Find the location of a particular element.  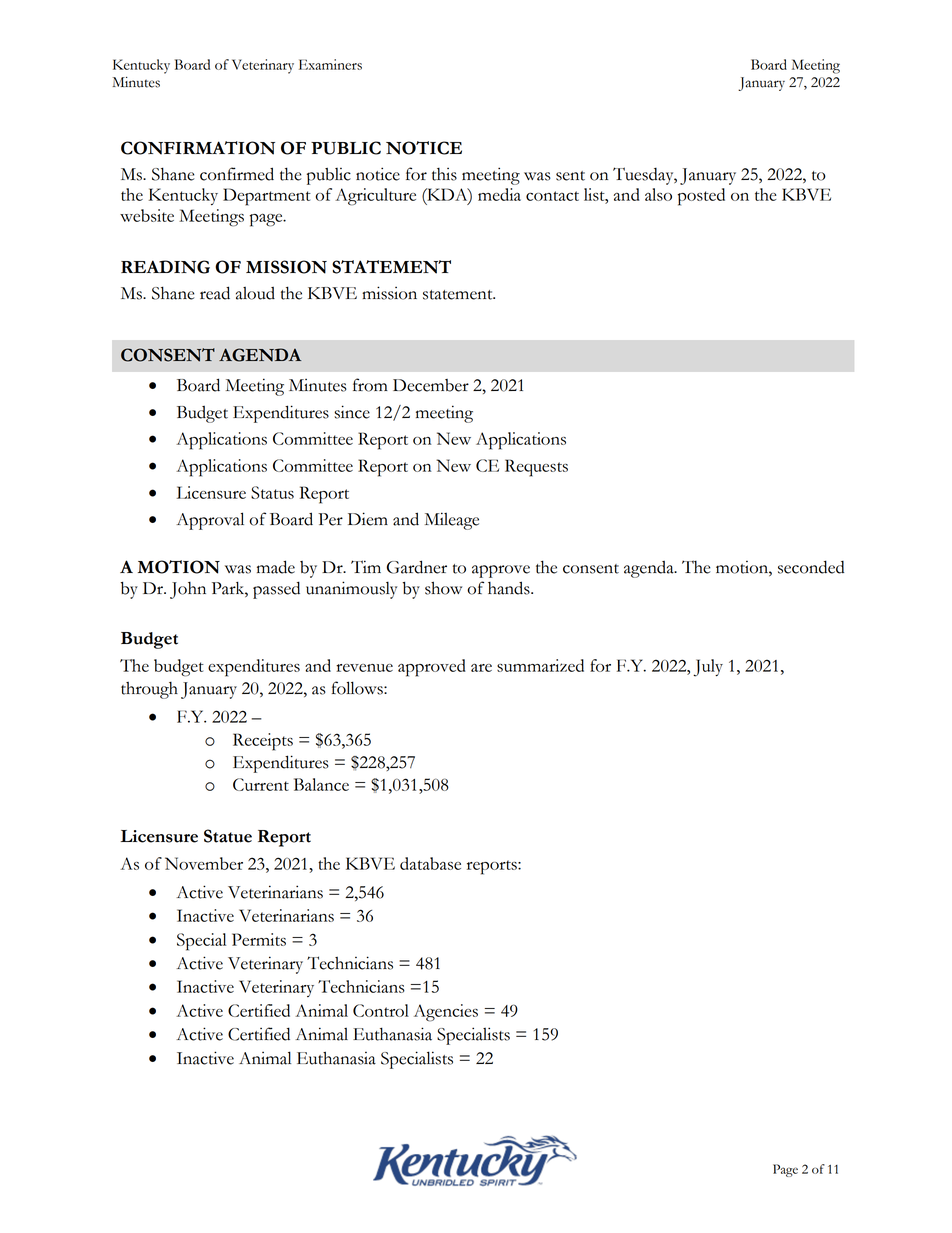

this is located at coordinates (444, 174).
